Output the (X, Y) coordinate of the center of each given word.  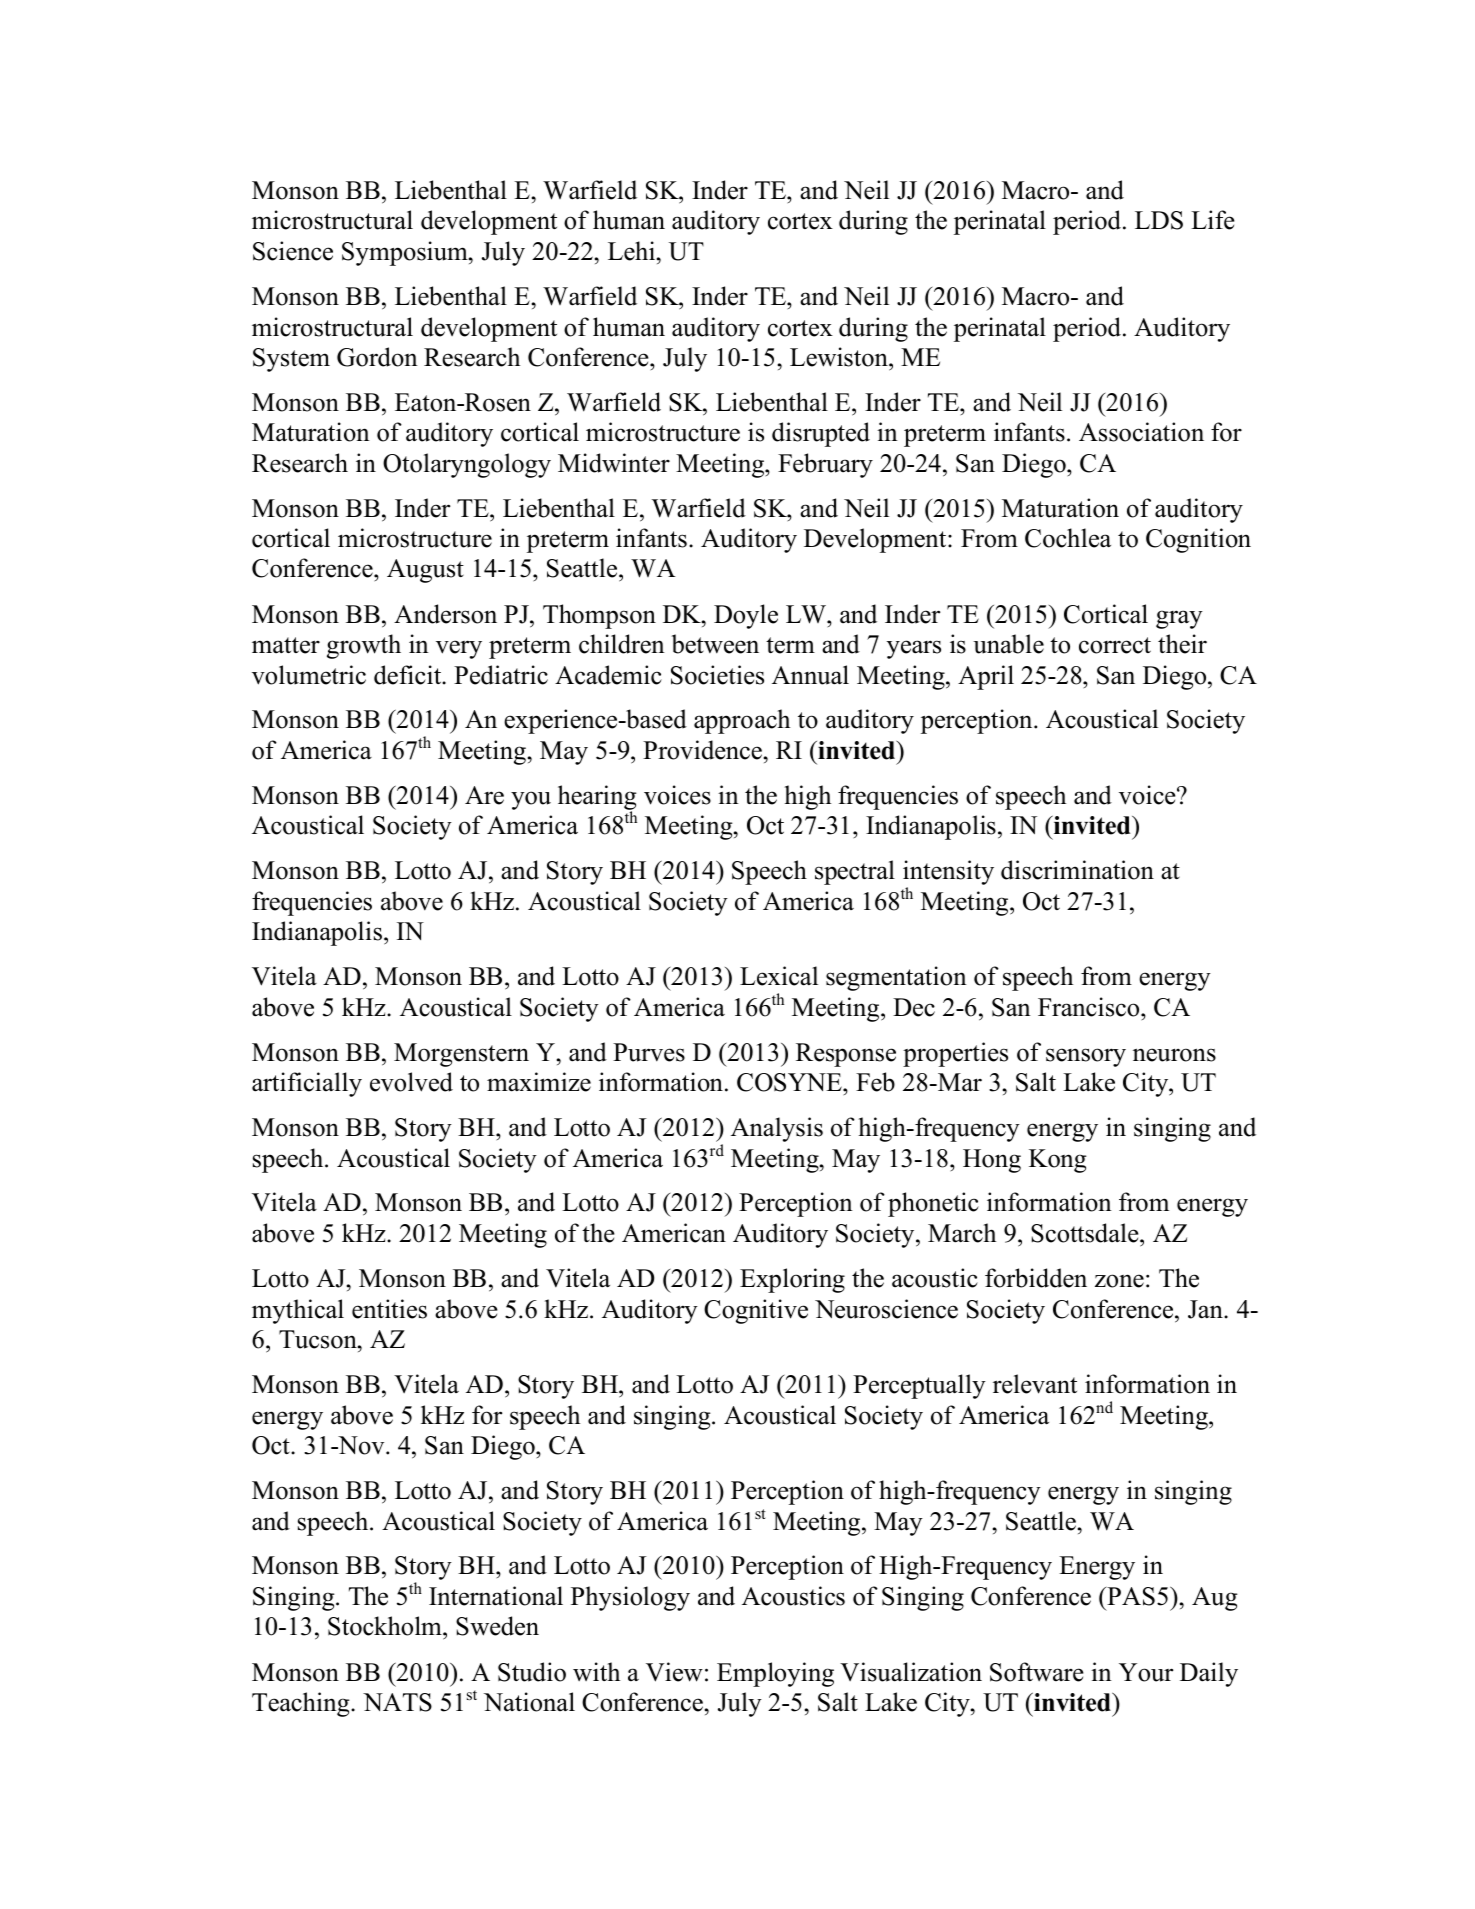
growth (364, 646)
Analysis (777, 1129)
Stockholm (386, 1627)
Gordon (377, 357)
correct (1115, 645)
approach (742, 721)
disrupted (821, 434)
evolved (411, 1082)
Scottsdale (1086, 1233)
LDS (1159, 220)
